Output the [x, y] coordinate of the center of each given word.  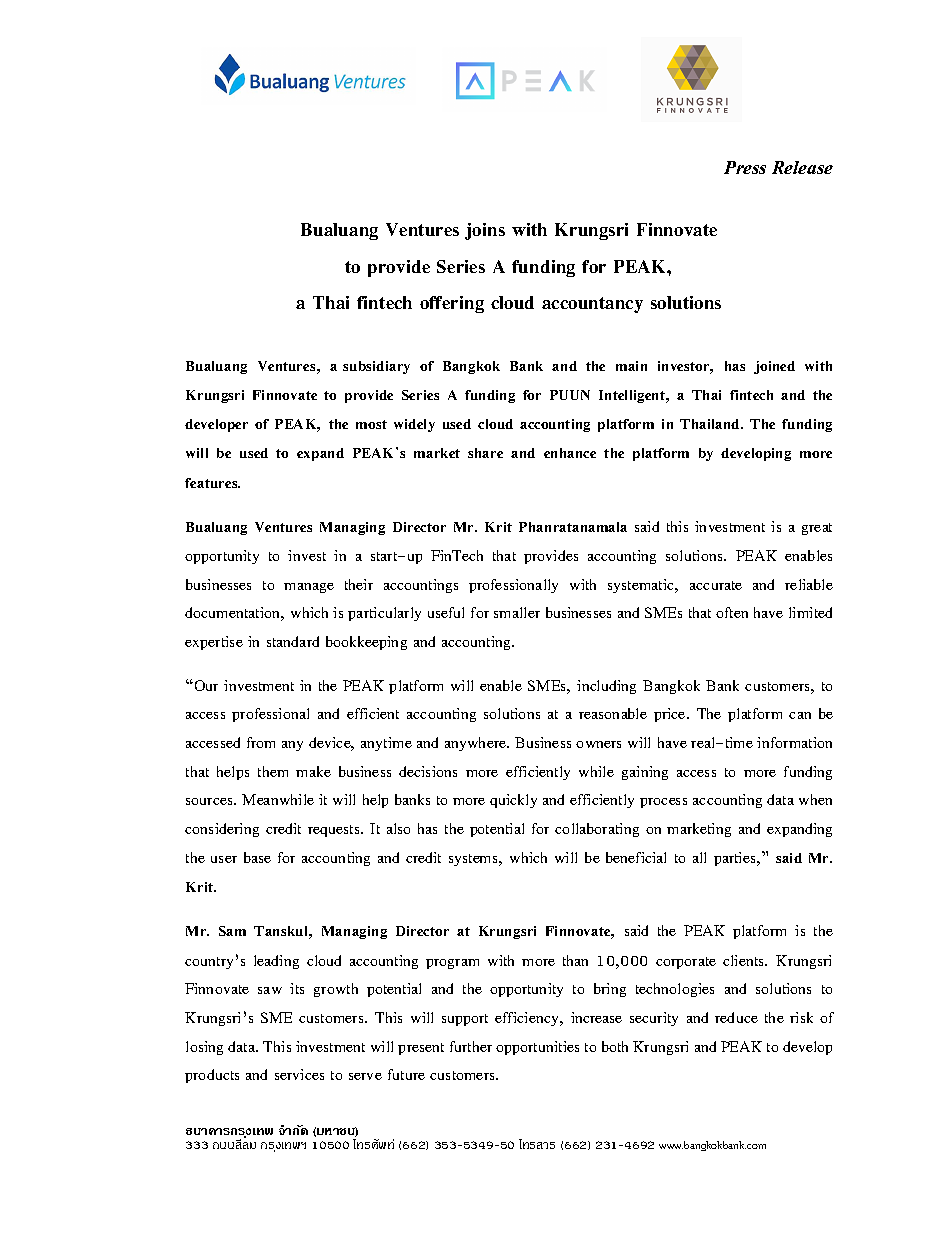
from [261, 742]
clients [745, 960]
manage [309, 588]
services [299, 1074]
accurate [716, 585]
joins [485, 231]
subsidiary [376, 367]
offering [452, 304]
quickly [513, 801]
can [800, 715]
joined [774, 367]
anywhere [477, 744]
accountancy [592, 305]
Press [745, 167]
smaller [517, 612]
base [257, 857]
